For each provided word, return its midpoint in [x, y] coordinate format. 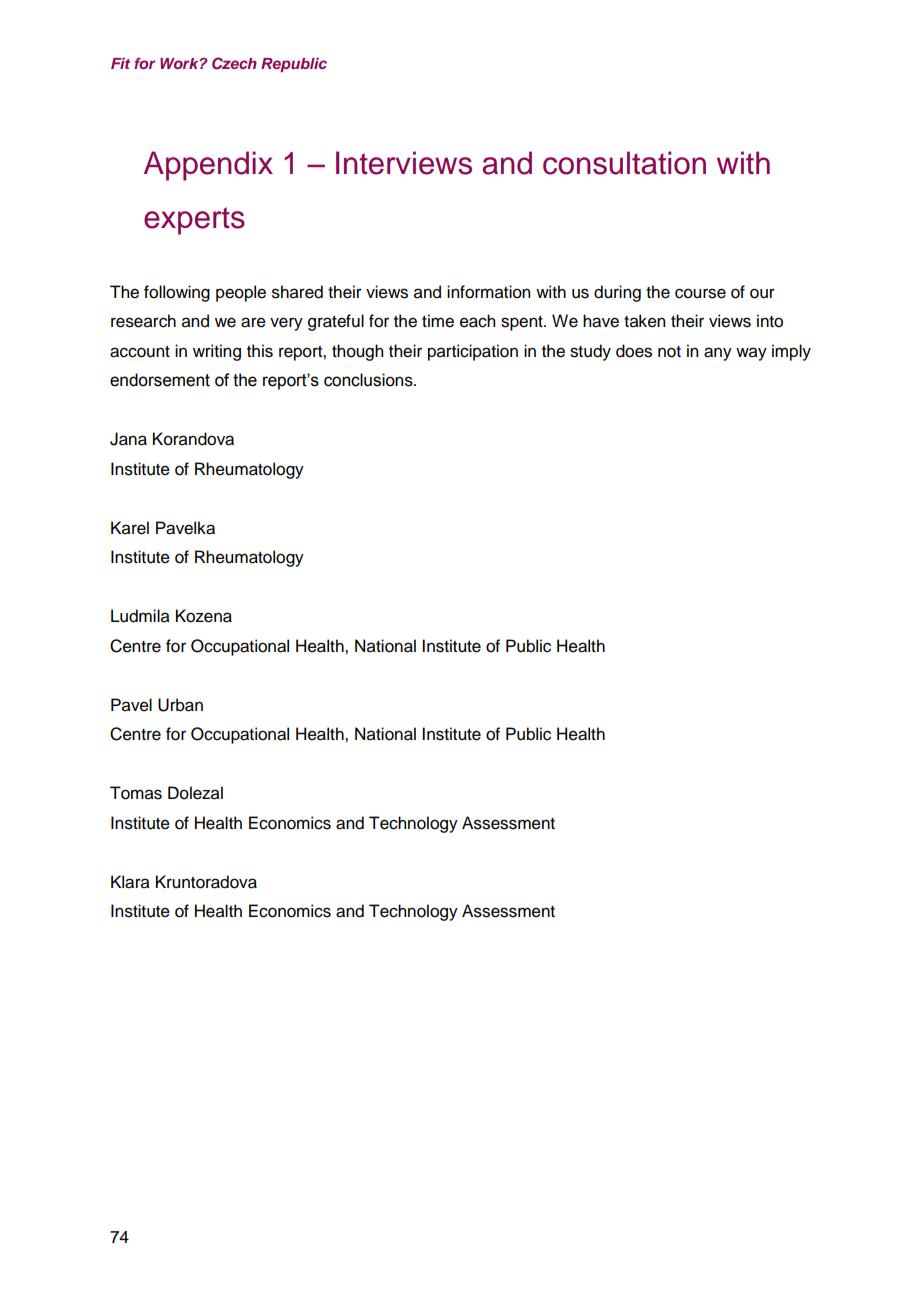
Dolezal [195, 793]
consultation [624, 163]
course [700, 293]
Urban [180, 705]
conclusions [369, 380]
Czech [234, 63]
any [718, 354]
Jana [128, 439]
